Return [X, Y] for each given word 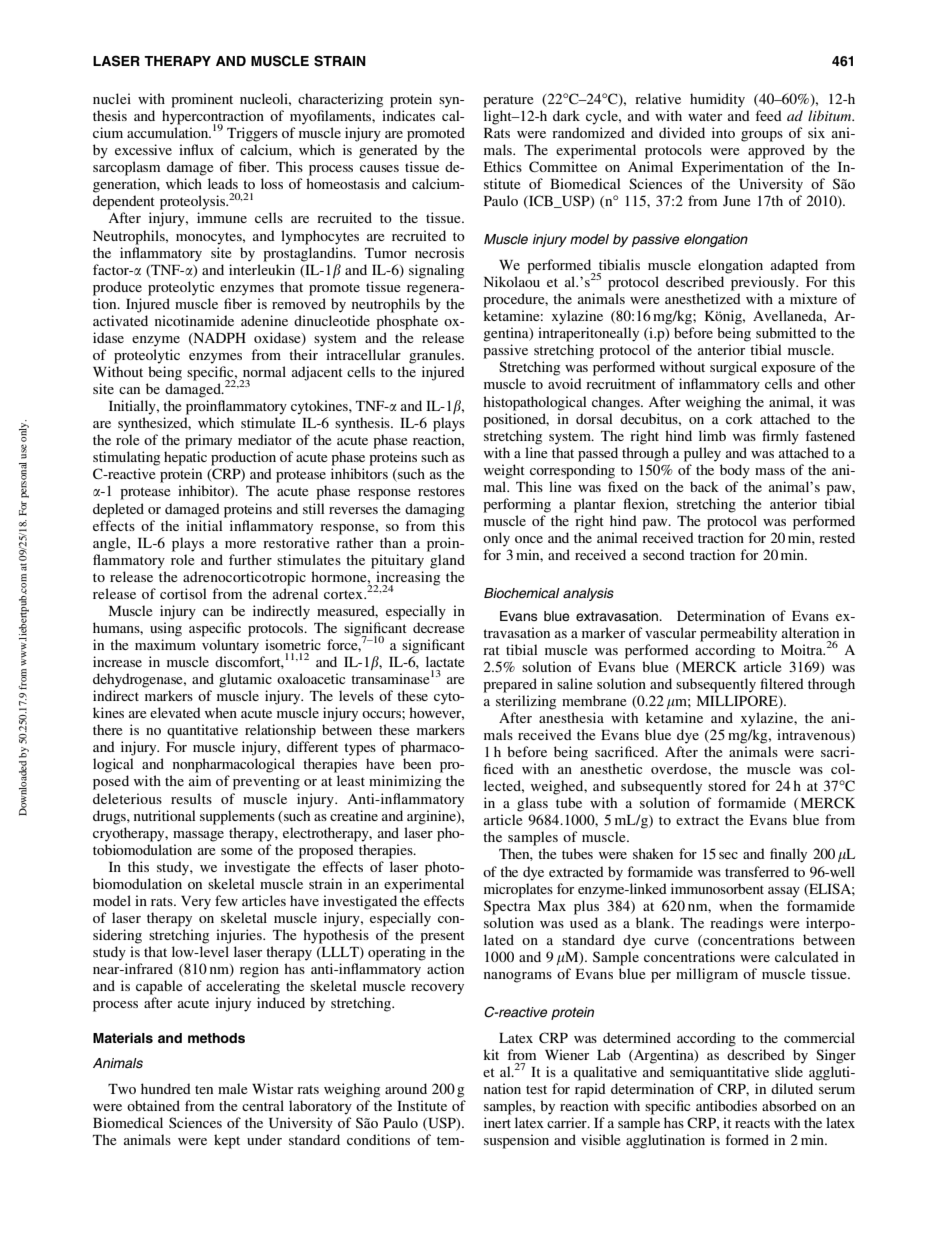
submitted [786, 332]
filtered [782, 683]
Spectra [507, 907]
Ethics [503, 166]
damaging [435, 510]
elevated [175, 712]
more [240, 544]
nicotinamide [194, 320]
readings [736, 924]
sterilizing [526, 702]
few [226, 900]
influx [196, 149]
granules [436, 356]
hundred [166, 1088]
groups [762, 136]
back [704, 486]
